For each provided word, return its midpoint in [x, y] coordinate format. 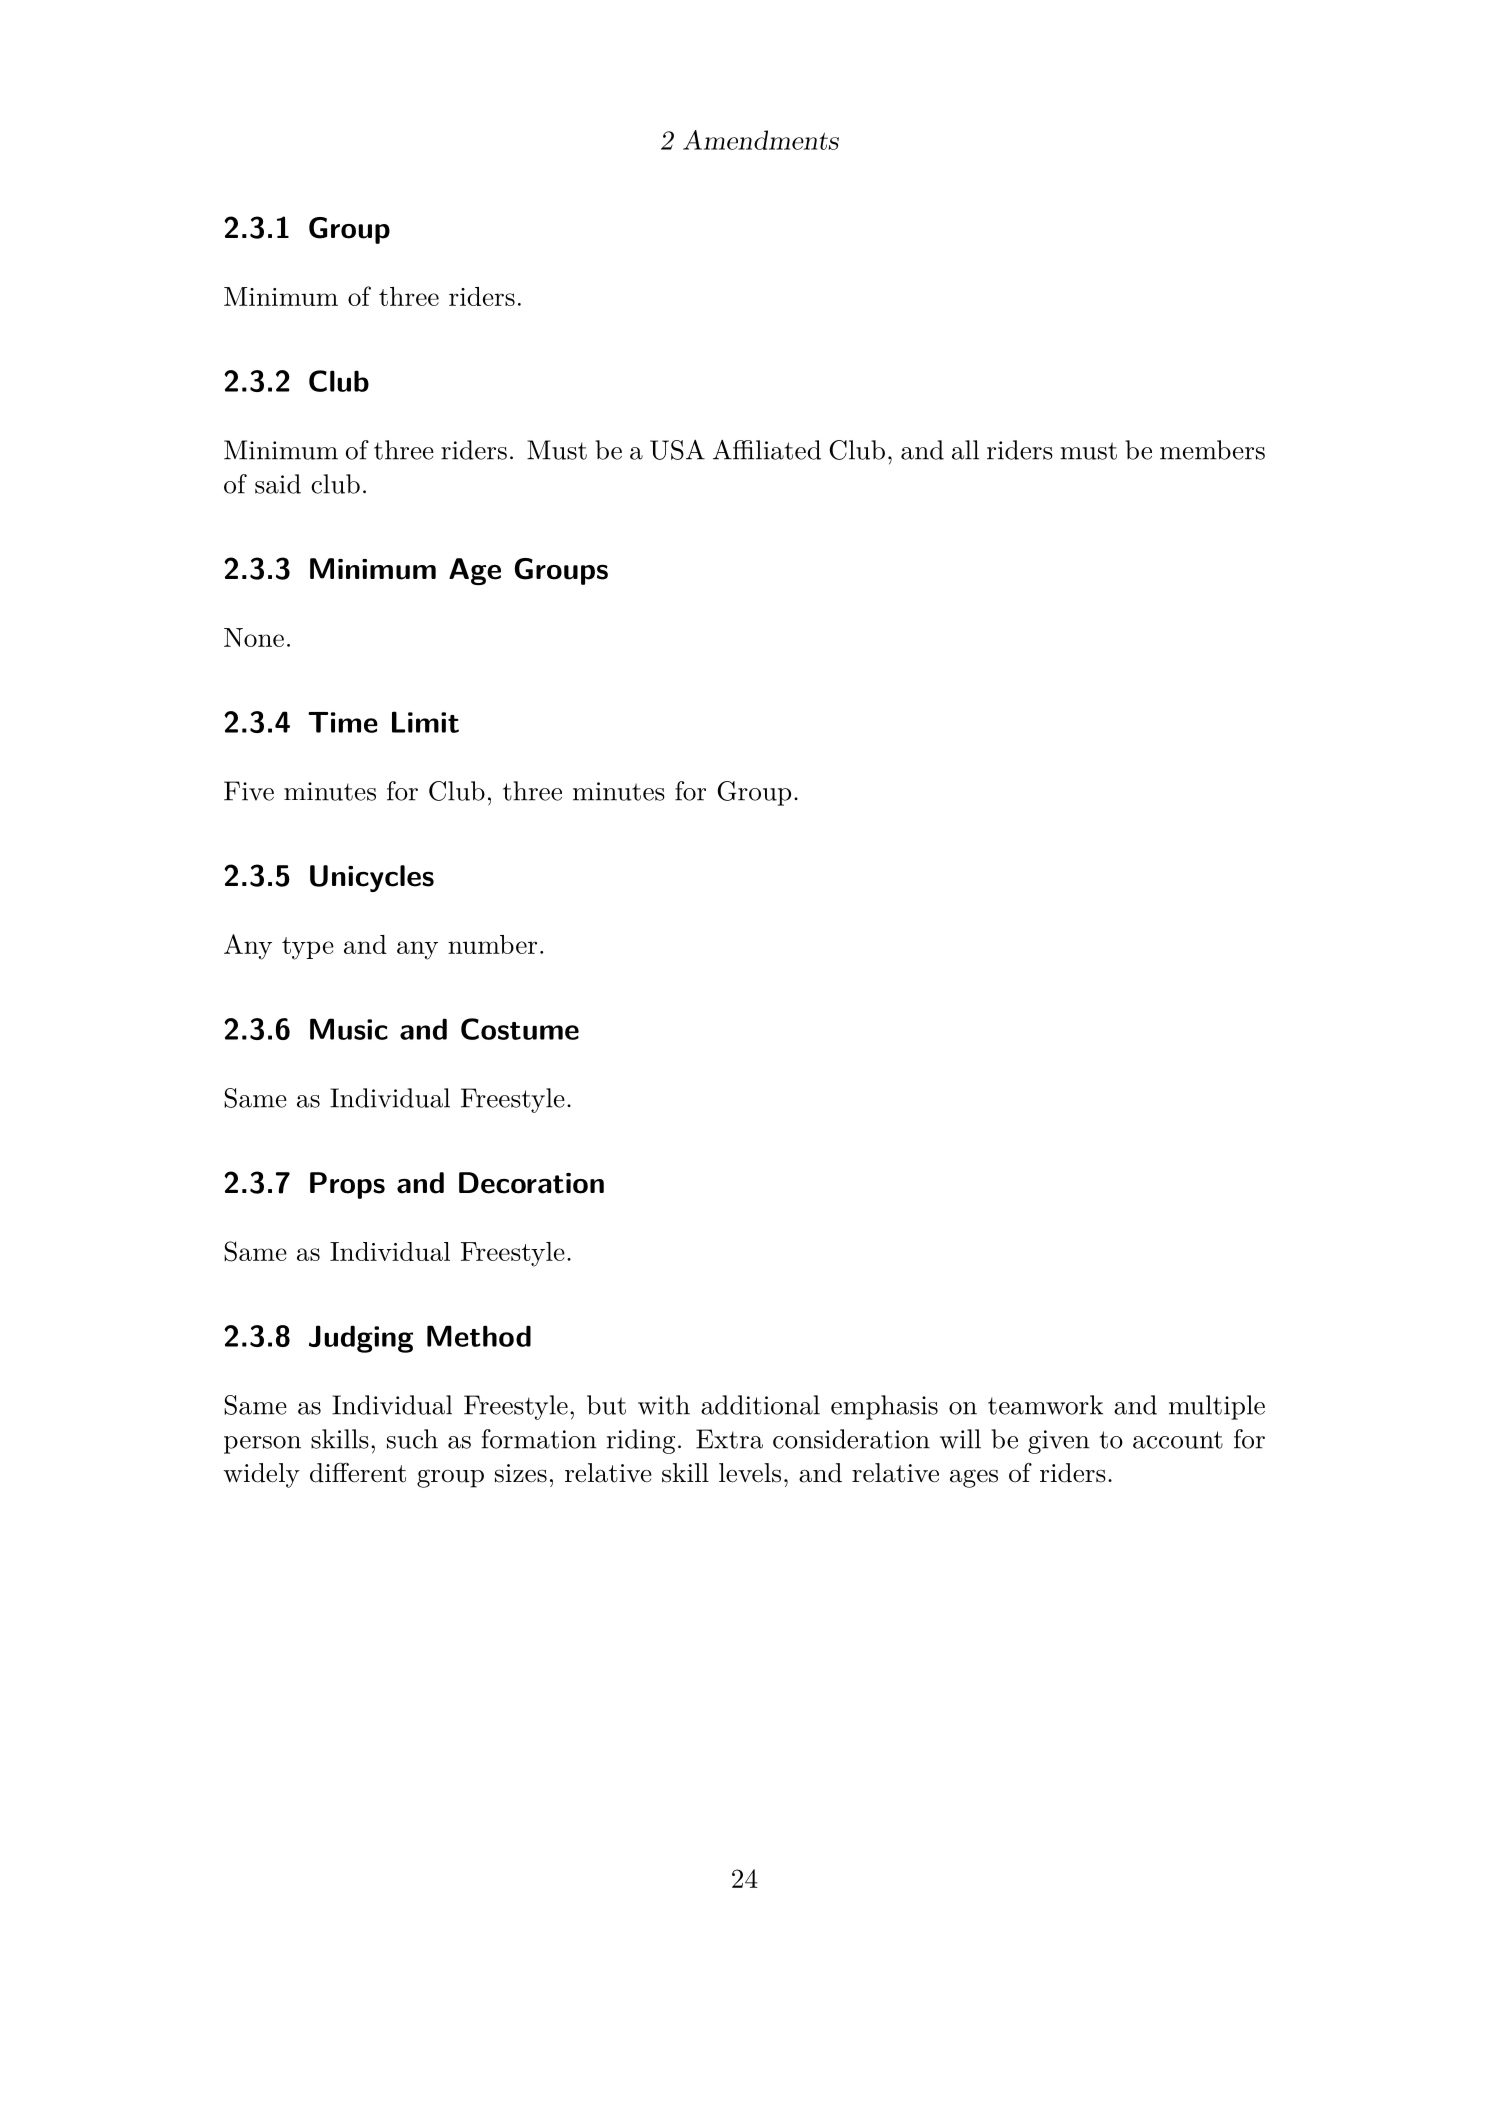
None [254, 637]
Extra [729, 1439]
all [965, 450]
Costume [520, 1029]
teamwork [1045, 1405]
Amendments [761, 140]
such [412, 1439]
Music [349, 1029]
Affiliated [767, 450]
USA [677, 450]
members [1212, 450]
